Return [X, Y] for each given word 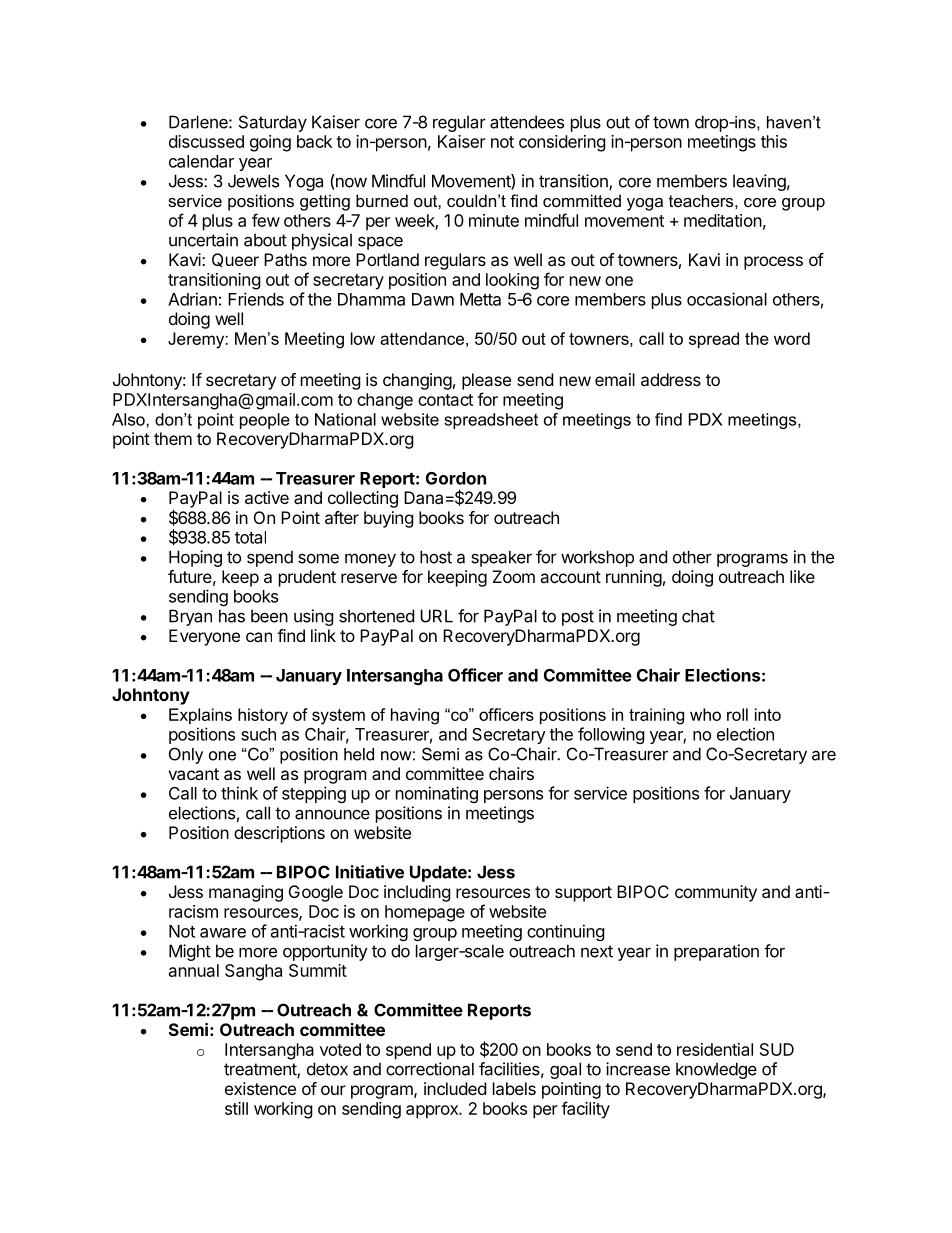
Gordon [456, 478]
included [455, 1088]
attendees [527, 122]
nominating [437, 794]
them [173, 438]
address [671, 379]
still [236, 1108]
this [774, 141]
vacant [193, 774]
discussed [206, 141]
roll [737, 714]
